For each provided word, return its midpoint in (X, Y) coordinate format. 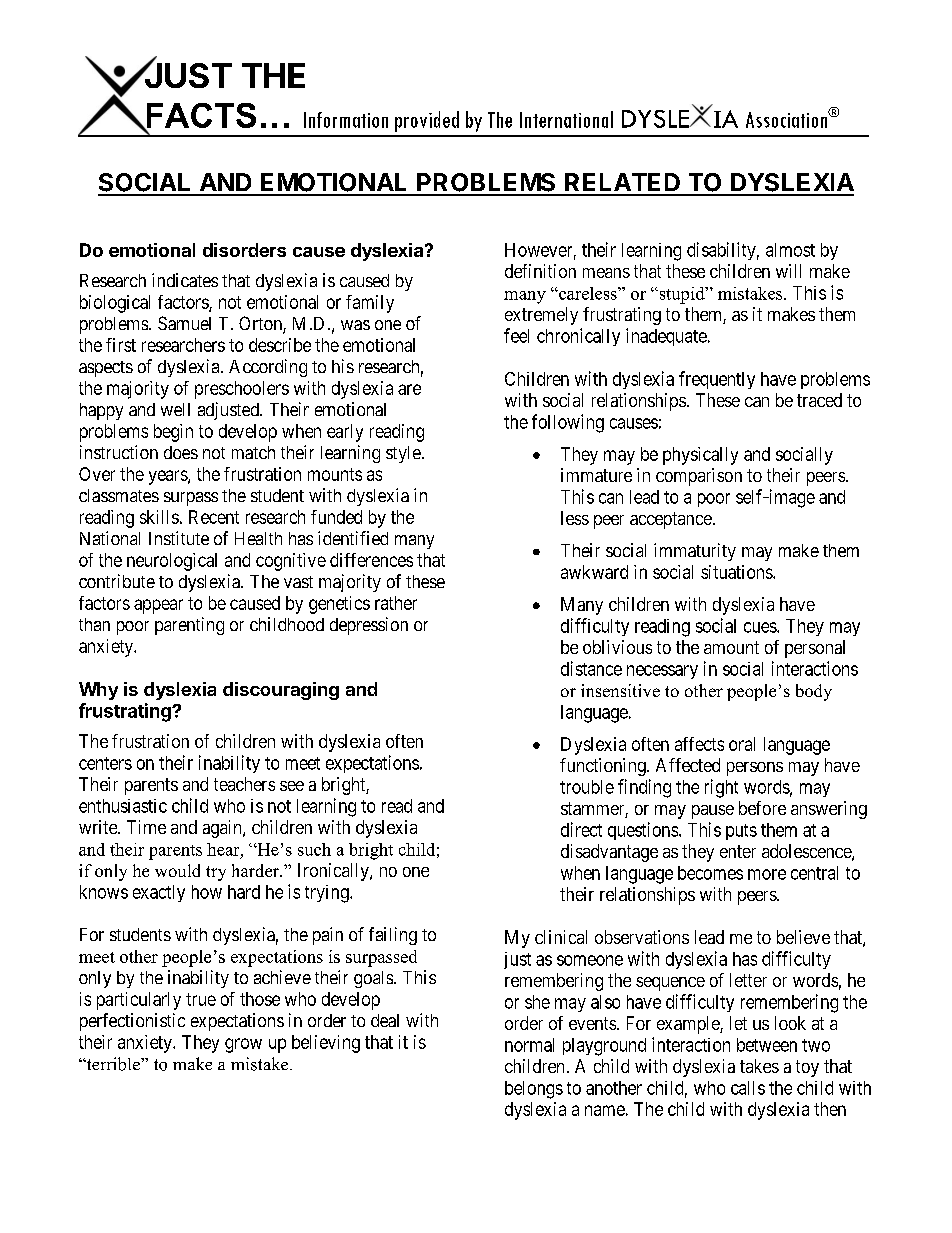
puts (741, 832)
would (177, 870)
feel (516, 335)
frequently (717, 380)
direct (581, 829)
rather (396, 603)
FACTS (200, 116)
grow (243, 1045)
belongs (534, 1090)
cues (761, 627)
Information (346, 120)
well (175, 409)
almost (790, 250)
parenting (189, 626)
